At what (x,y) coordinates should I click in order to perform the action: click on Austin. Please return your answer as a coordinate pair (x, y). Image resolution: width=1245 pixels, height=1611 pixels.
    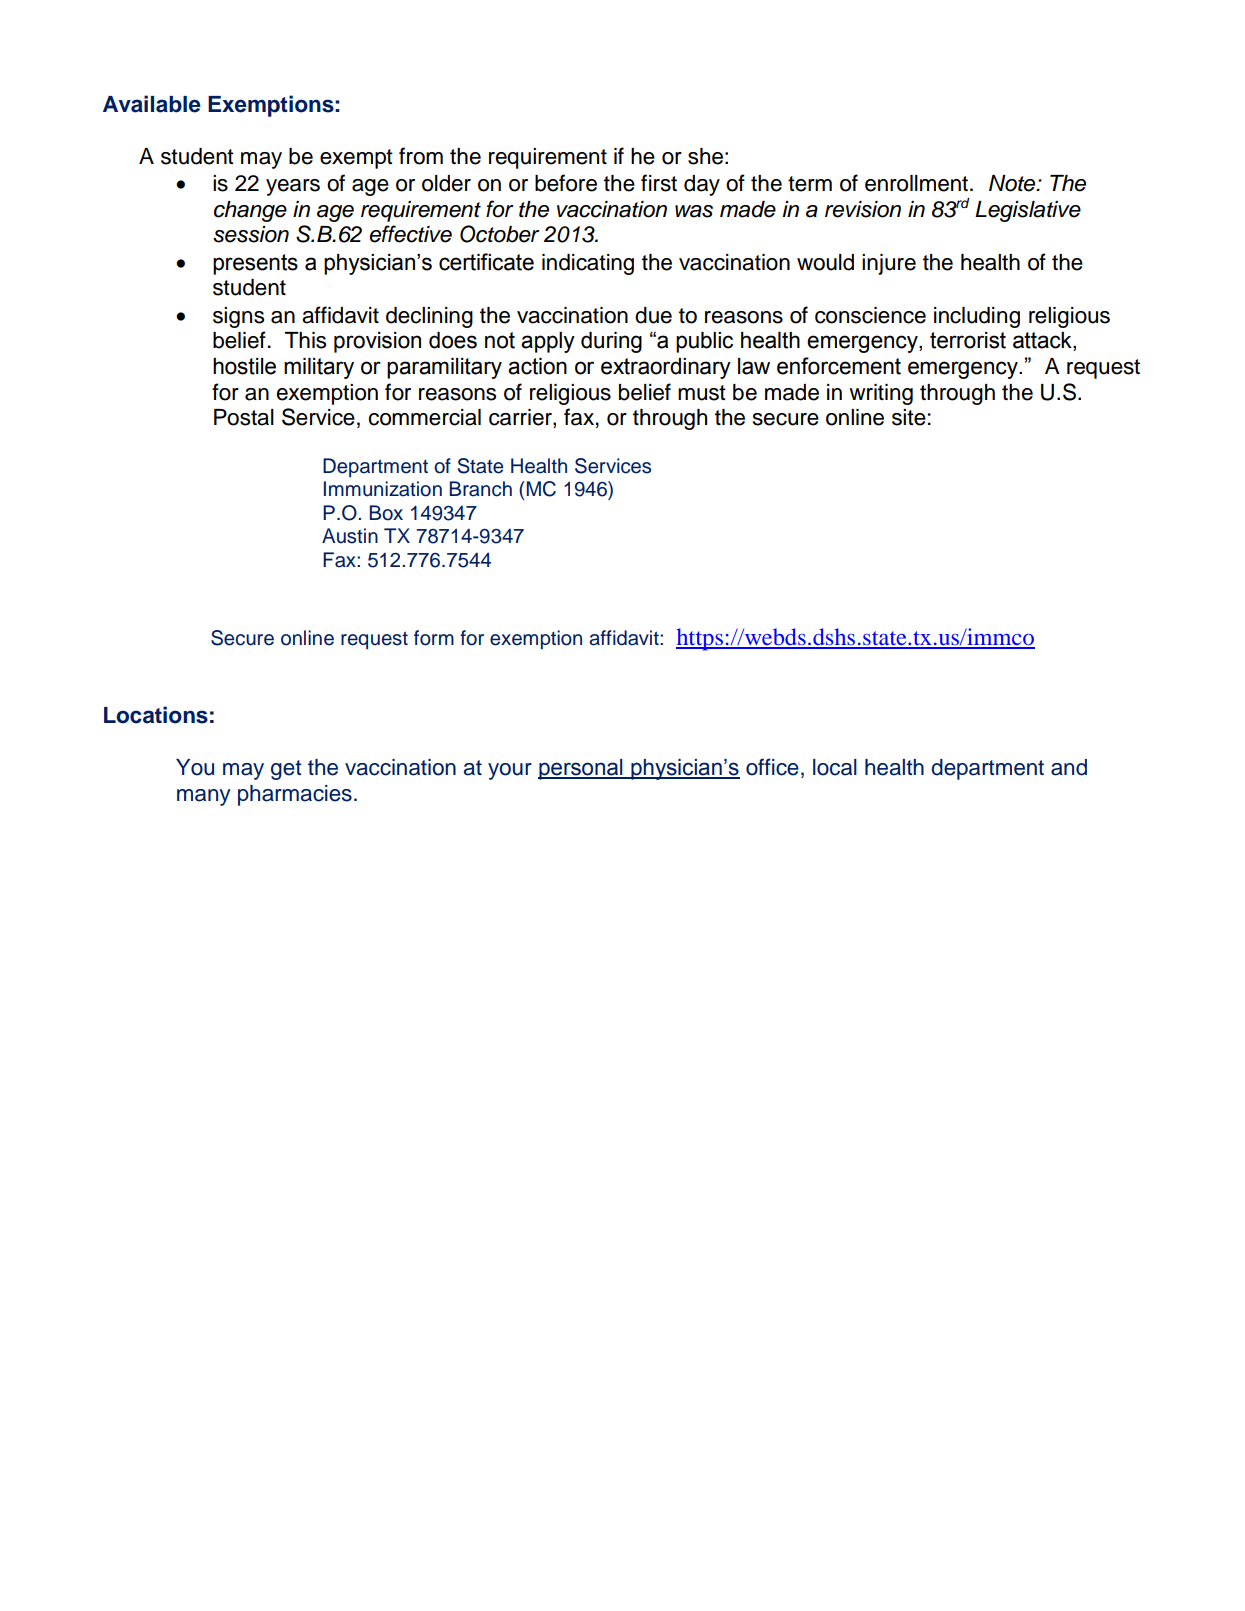
    Looking at the image, I should click on (350, 536).
